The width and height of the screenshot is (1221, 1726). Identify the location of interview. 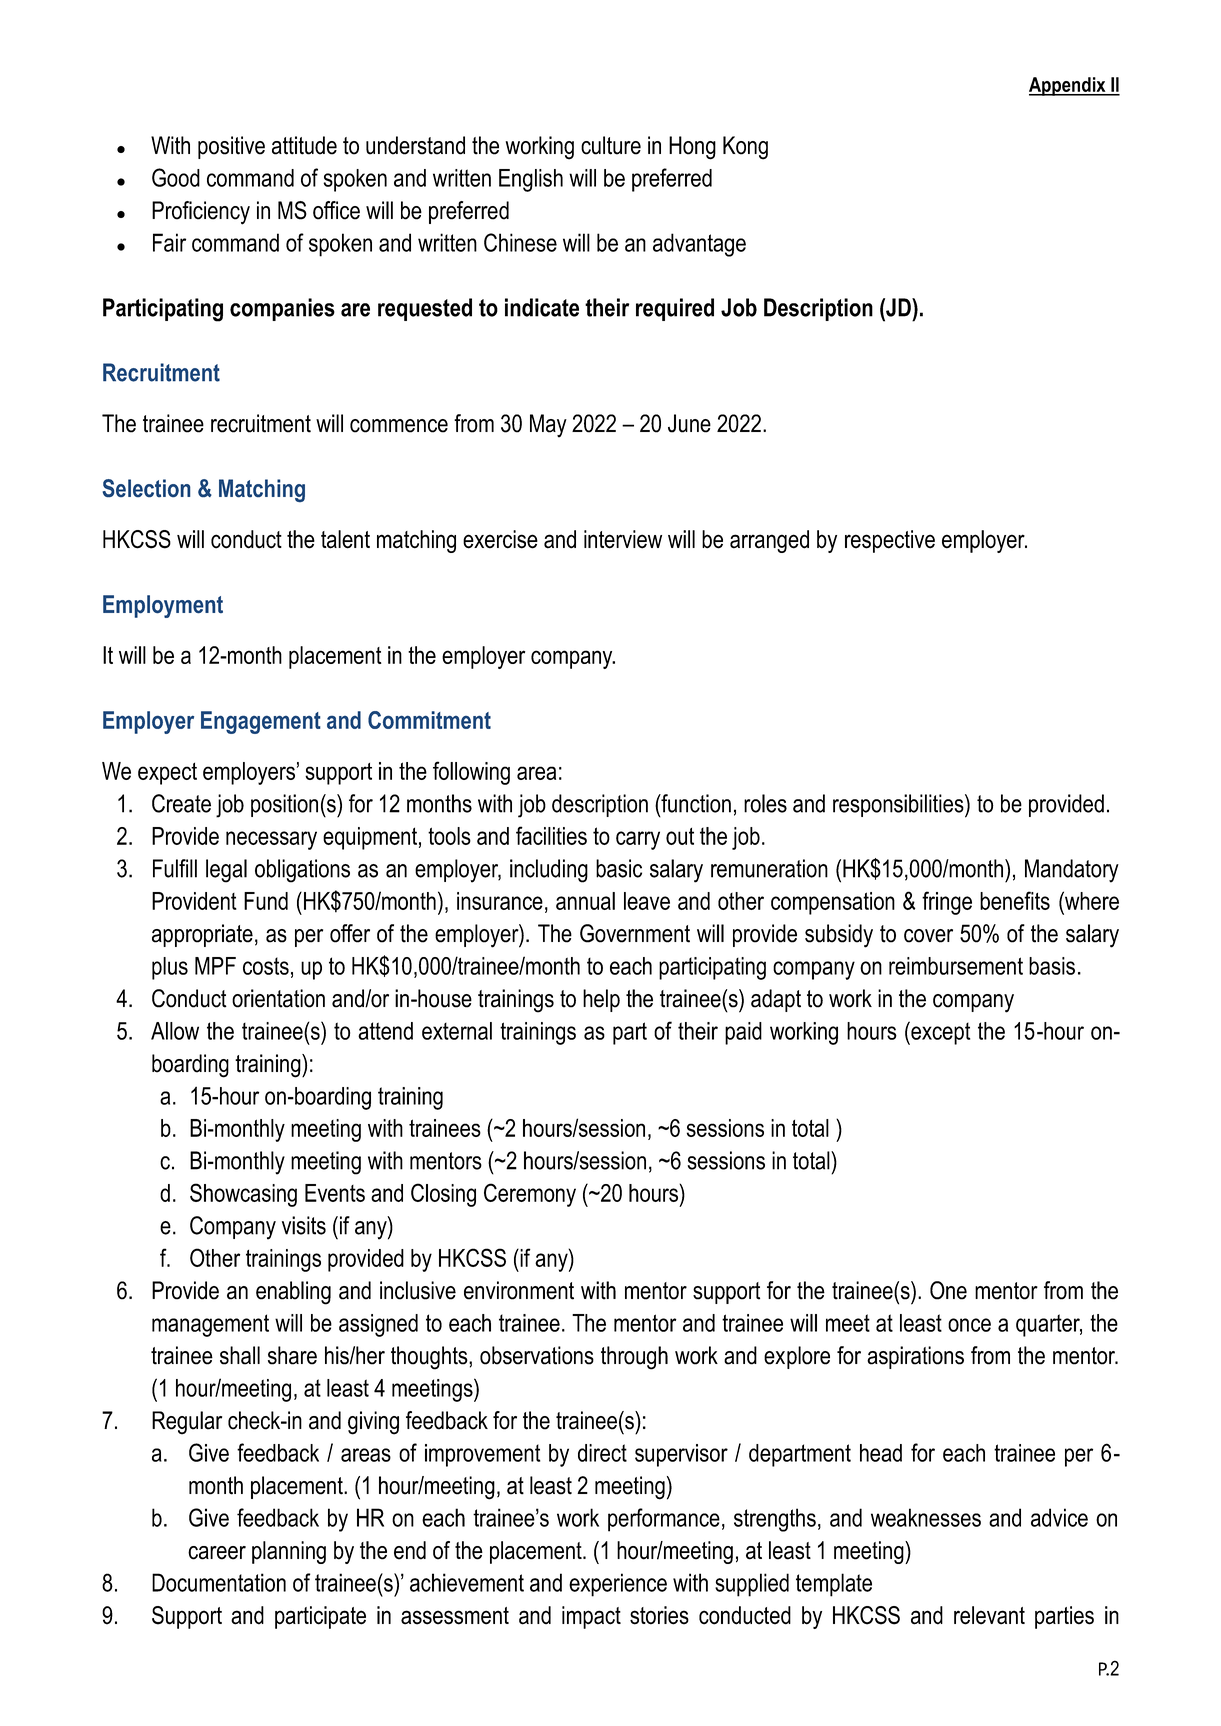
(623, 539).
